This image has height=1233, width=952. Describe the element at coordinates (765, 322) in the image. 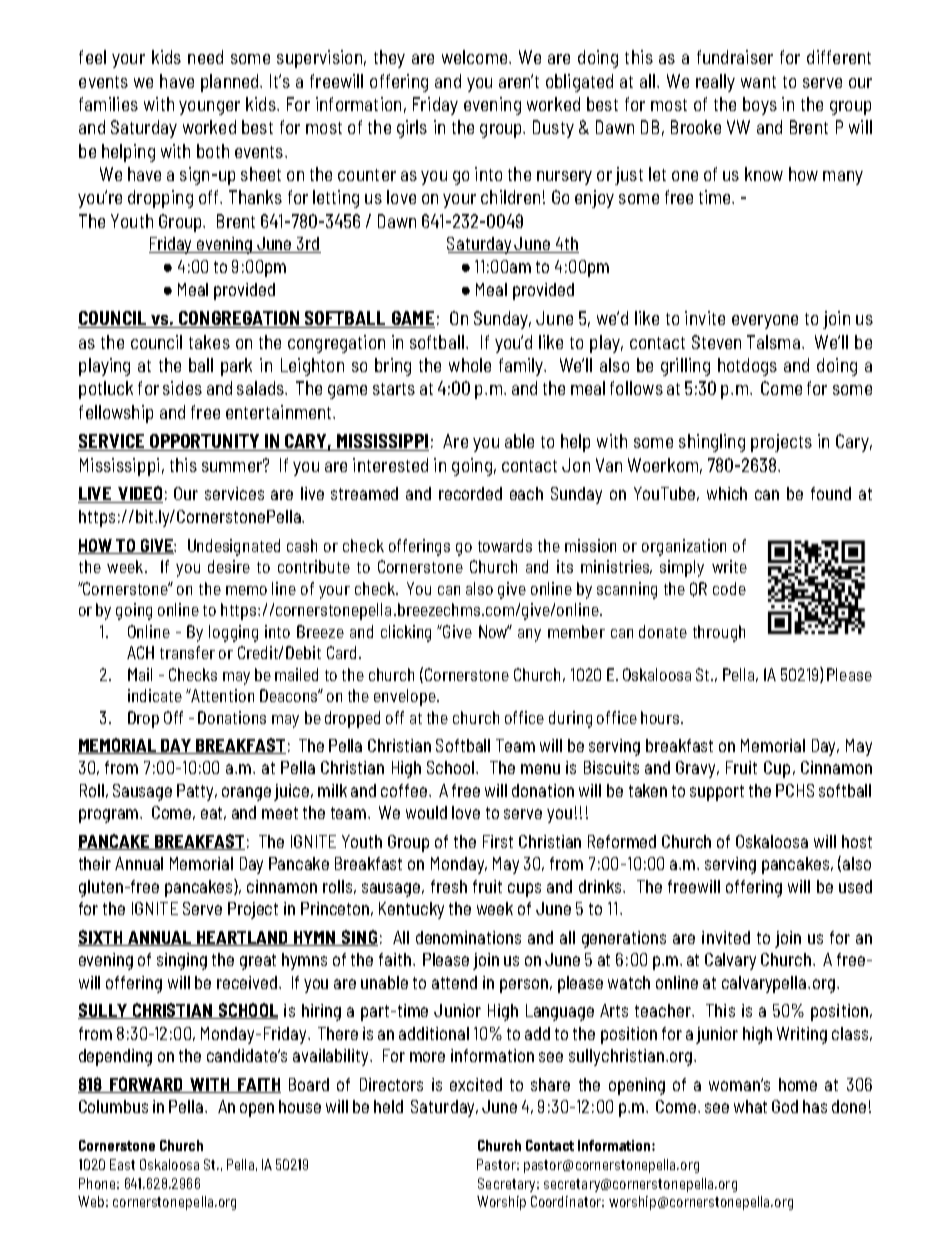

I see `everyone` at that location.
